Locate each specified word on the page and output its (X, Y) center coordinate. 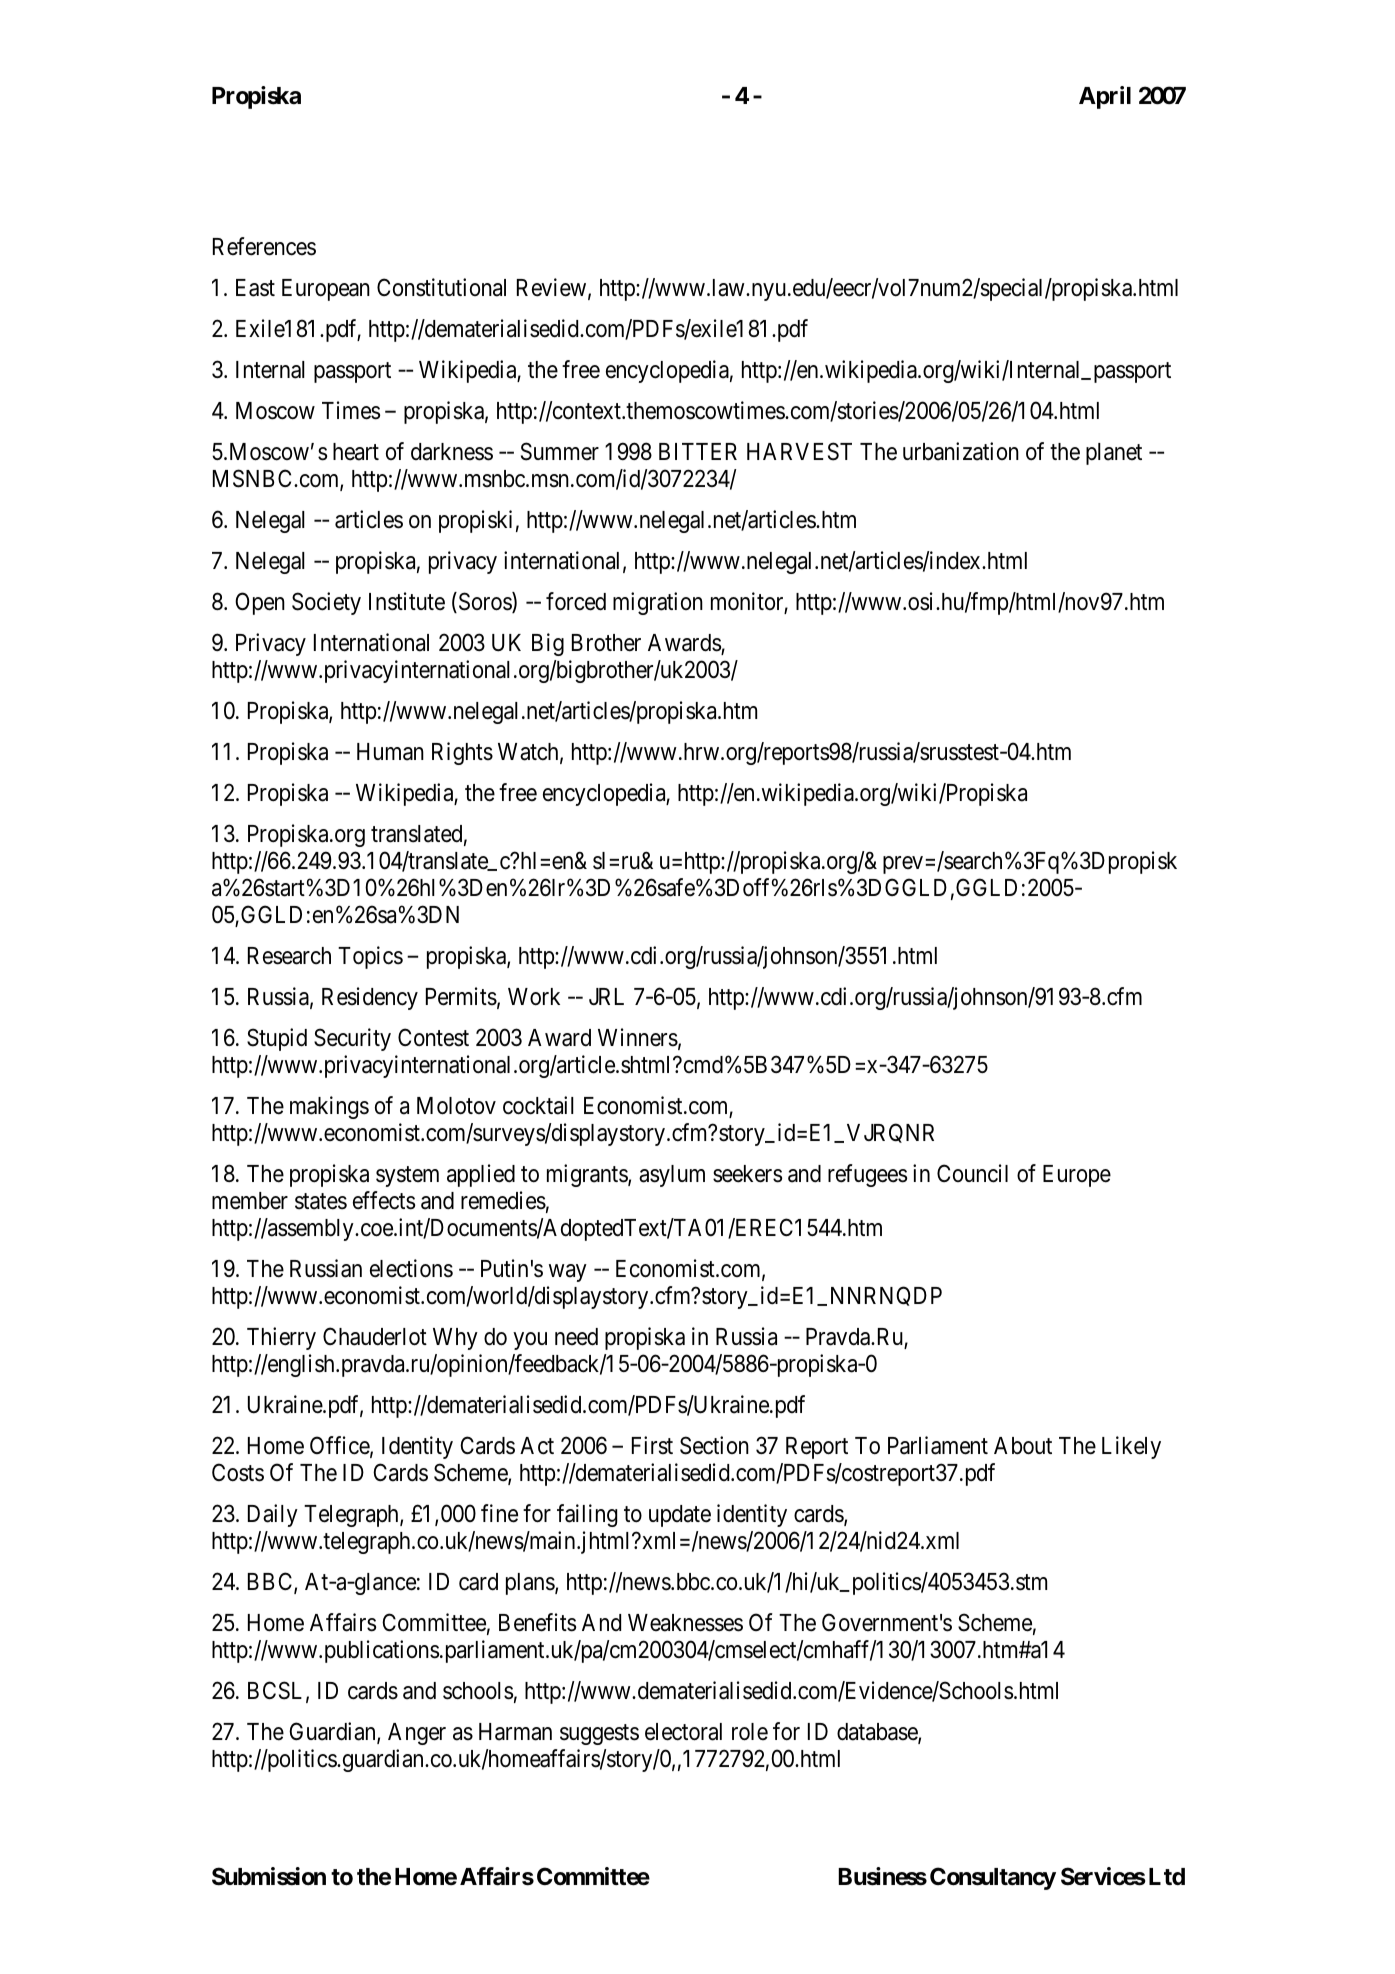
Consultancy (993, 1878)
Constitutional (441, 287)
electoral (683, 1732)
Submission (269, 1876)
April (1105, 97)
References (264, 246)
